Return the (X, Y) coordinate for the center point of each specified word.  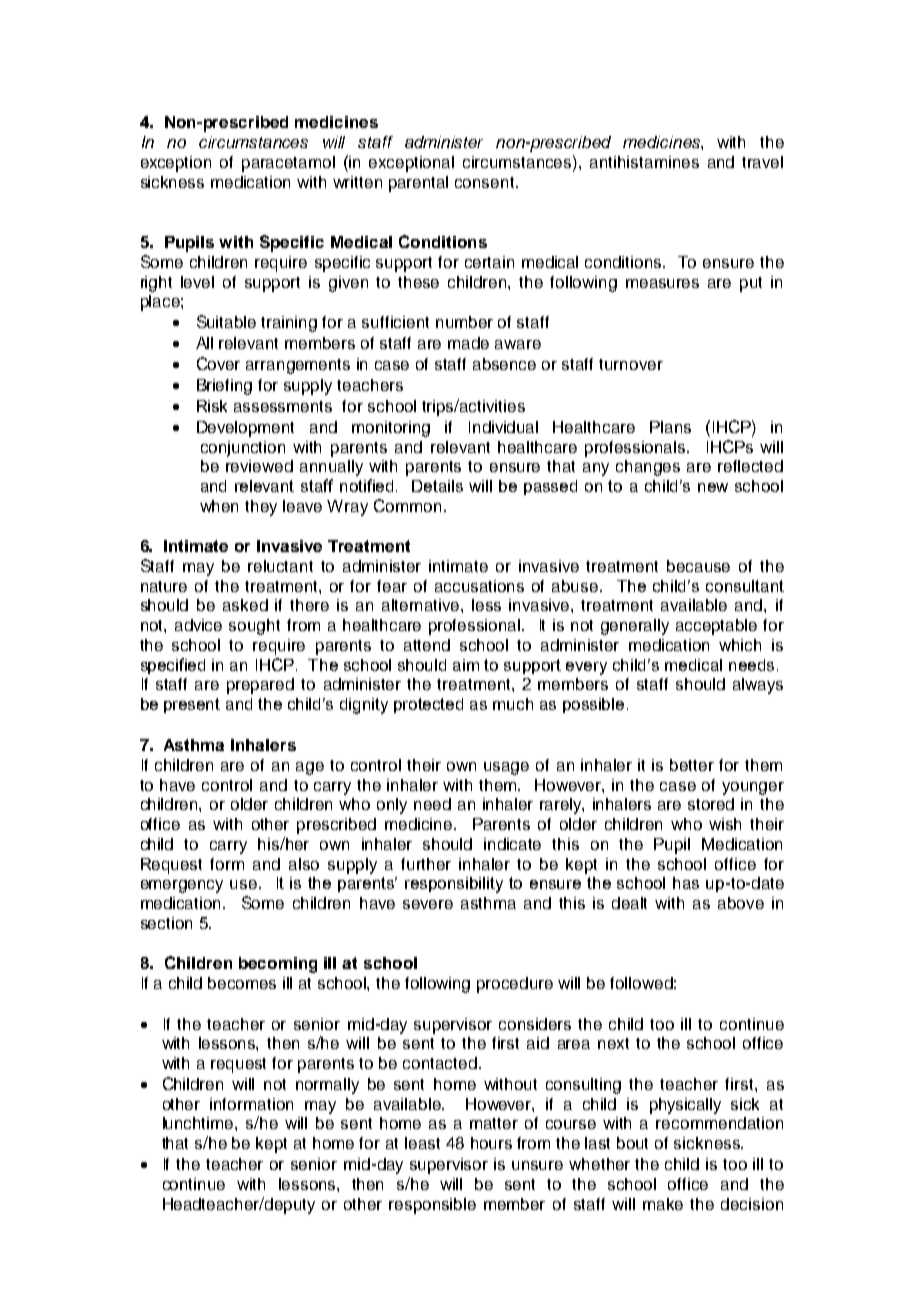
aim (466, 665)
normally (327, 1086)
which (740, 645)
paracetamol (288, 164)
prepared (260, 686)
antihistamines (644, 162)
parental (418, 184)
